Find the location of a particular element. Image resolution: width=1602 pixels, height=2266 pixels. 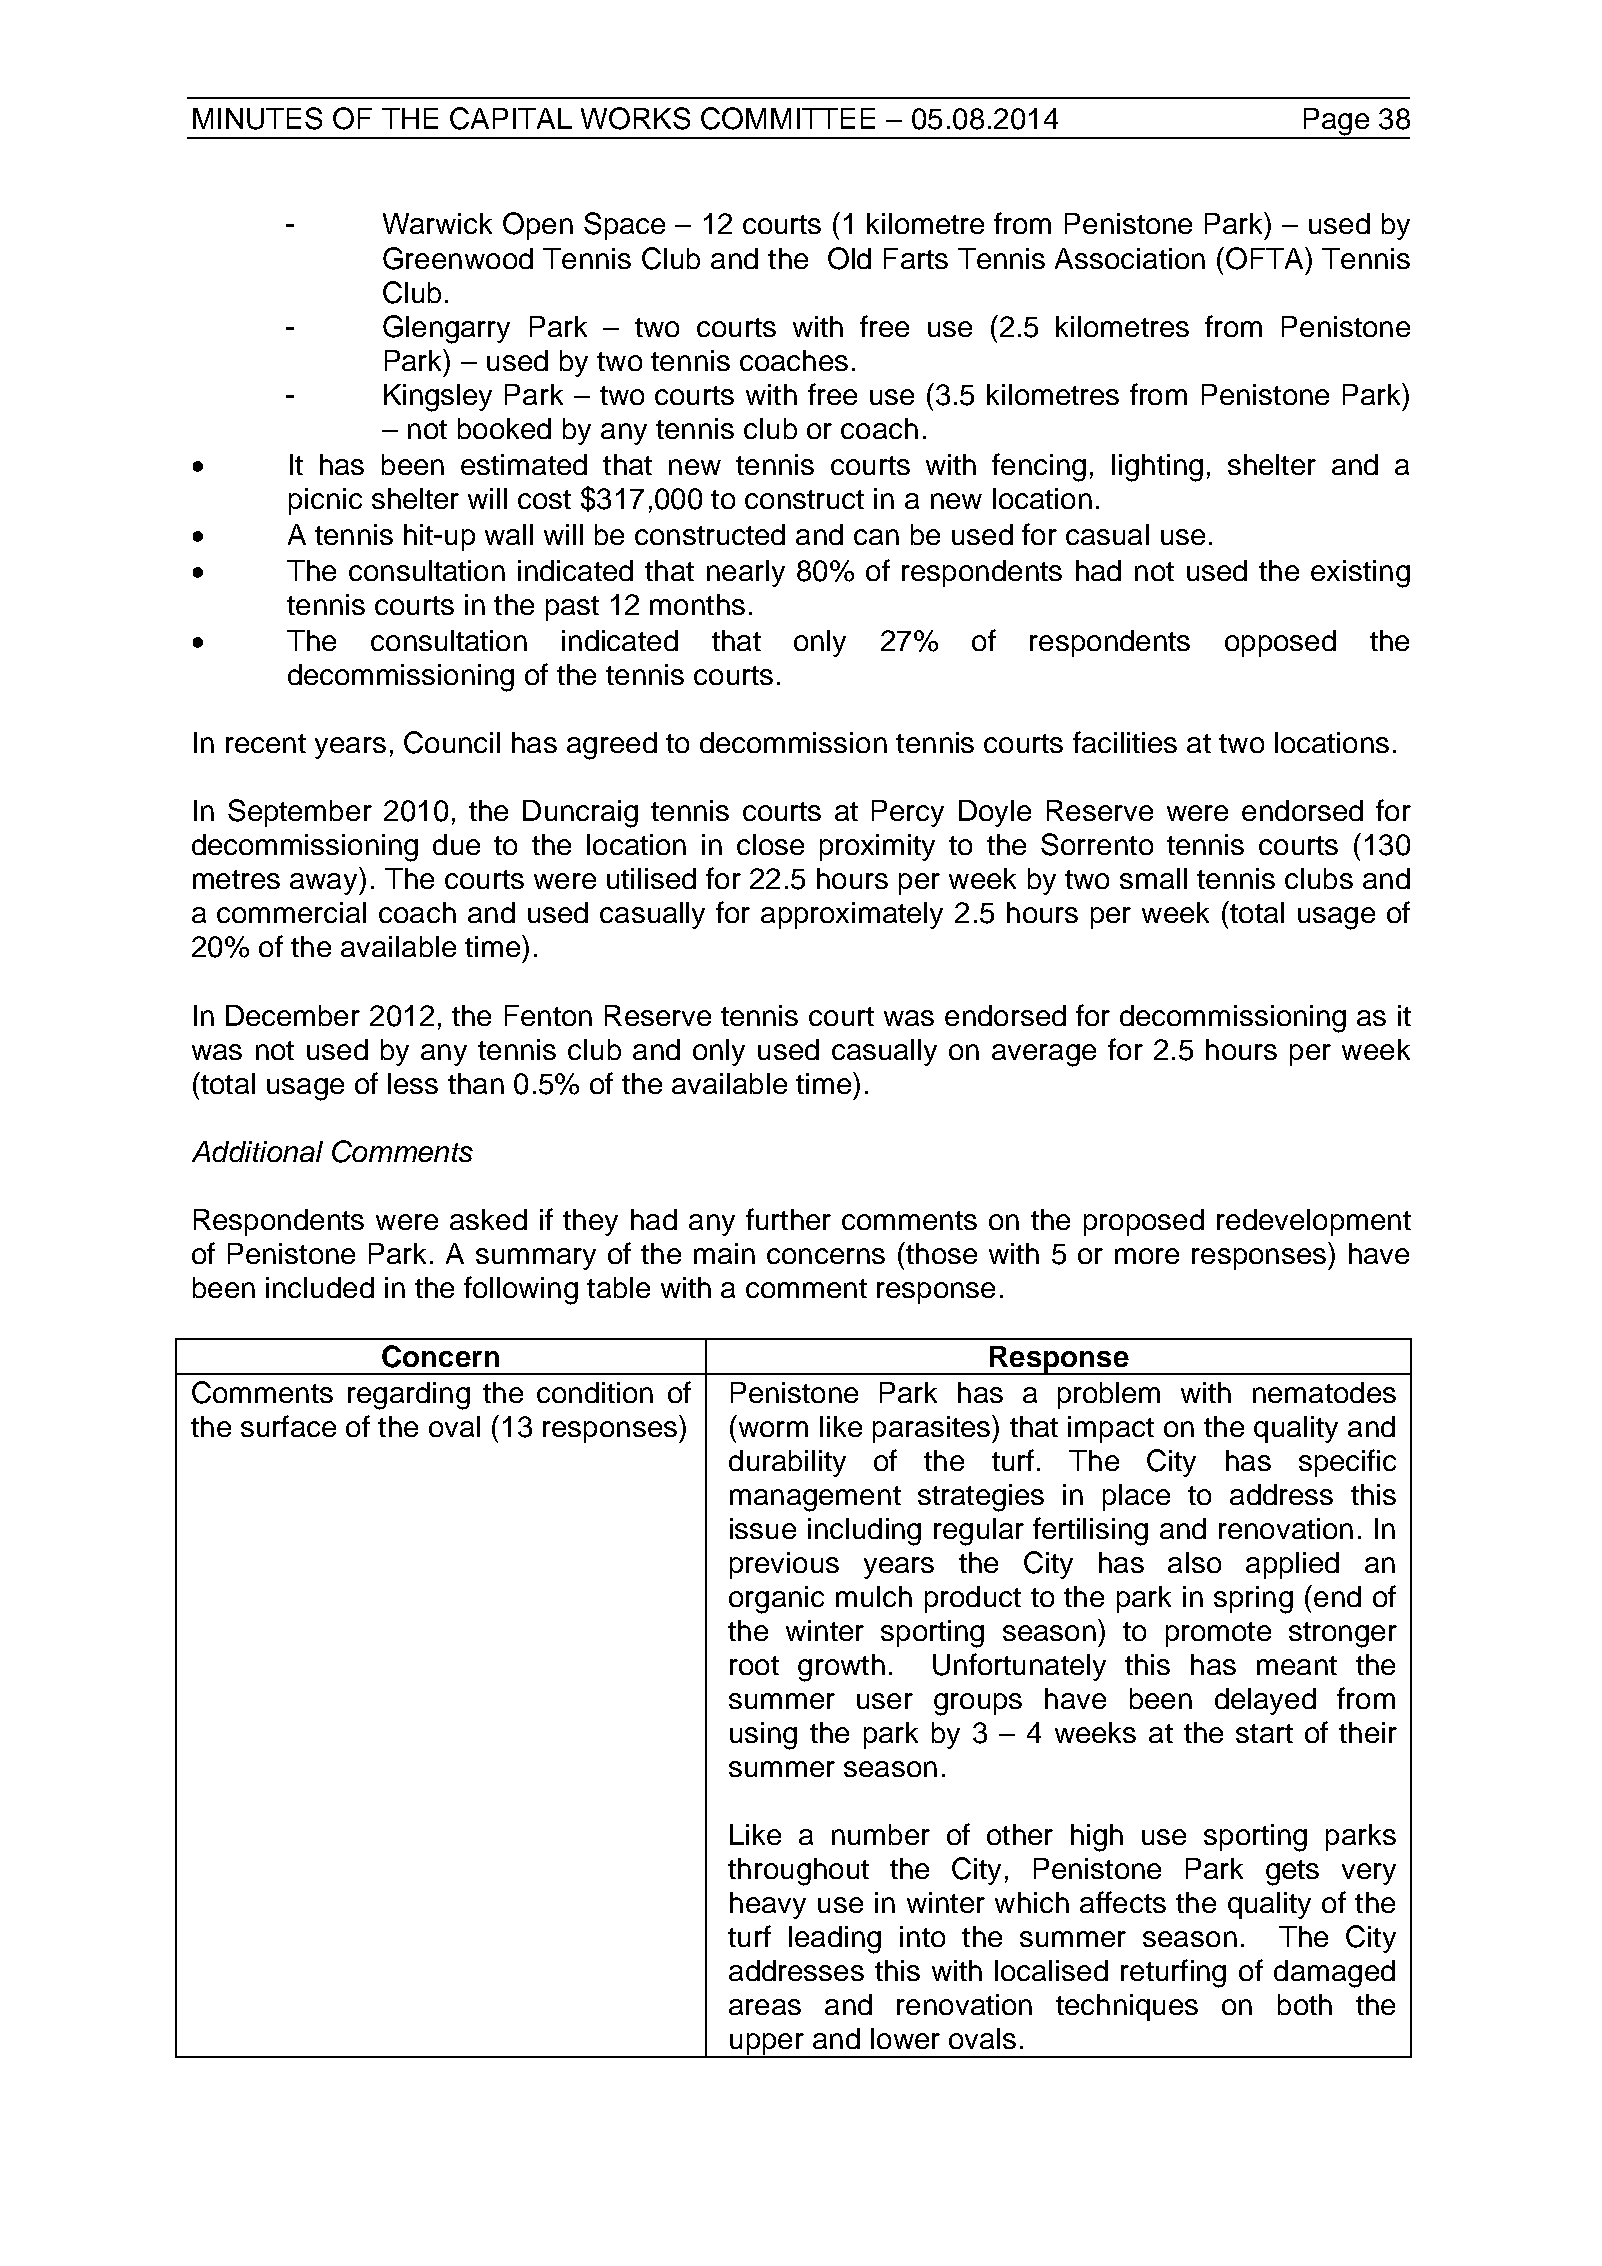

both is located at coordinates (1305, 2004).
